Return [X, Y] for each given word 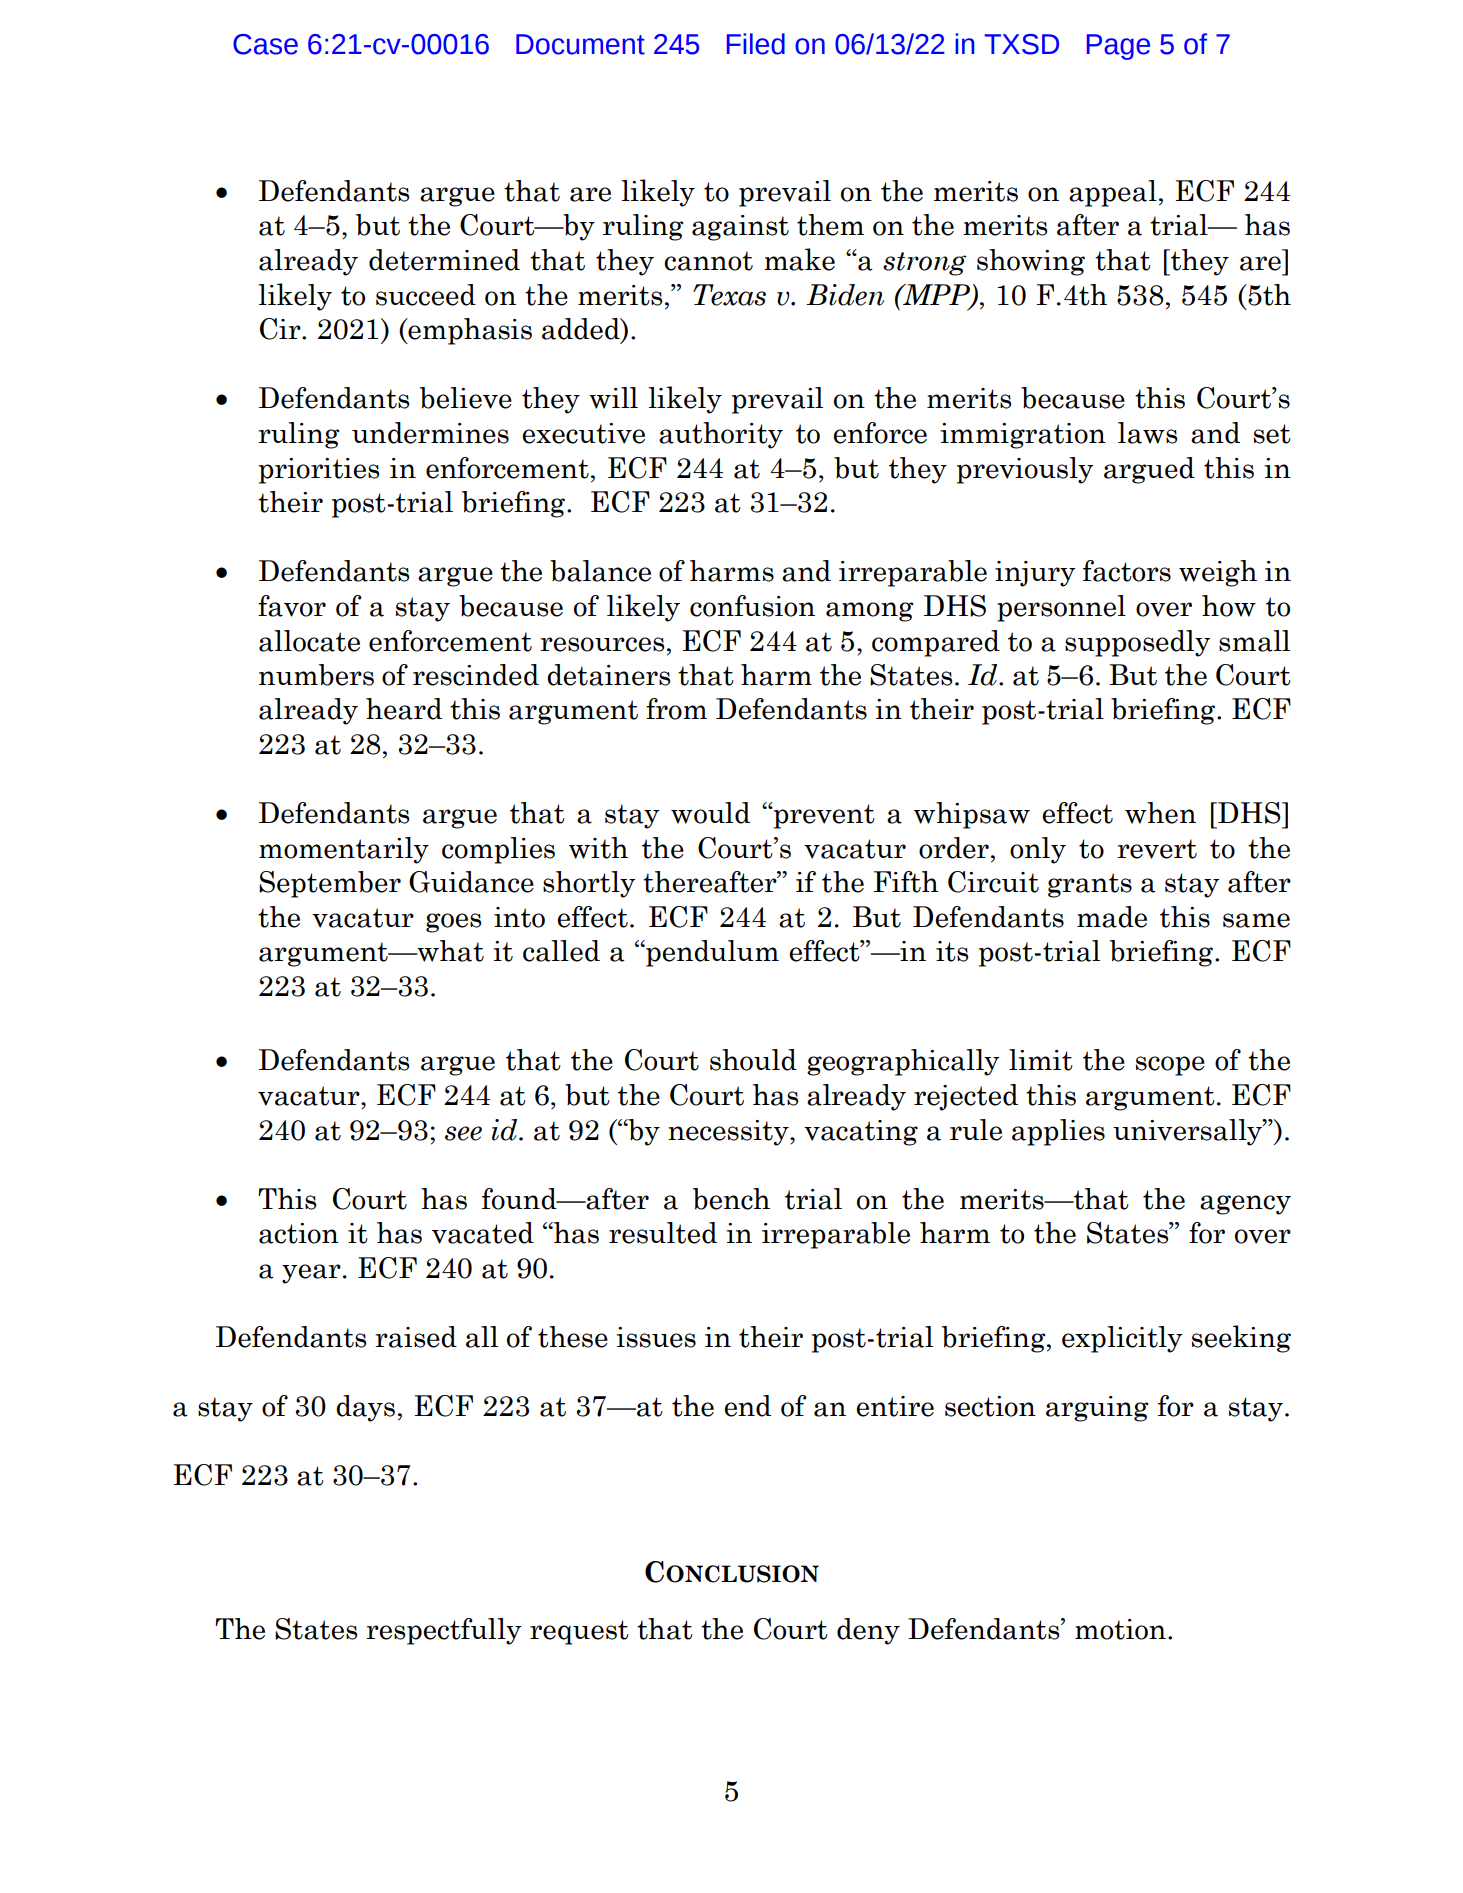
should [753, 1060]
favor [292, 606]
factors [1127, 571]
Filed [756, 44]
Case [265, 44]
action [299, 1233]
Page [1118, 47]
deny [868, 1631]
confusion [752, 606]
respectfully [444, 1631]
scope [1170, 1066]
